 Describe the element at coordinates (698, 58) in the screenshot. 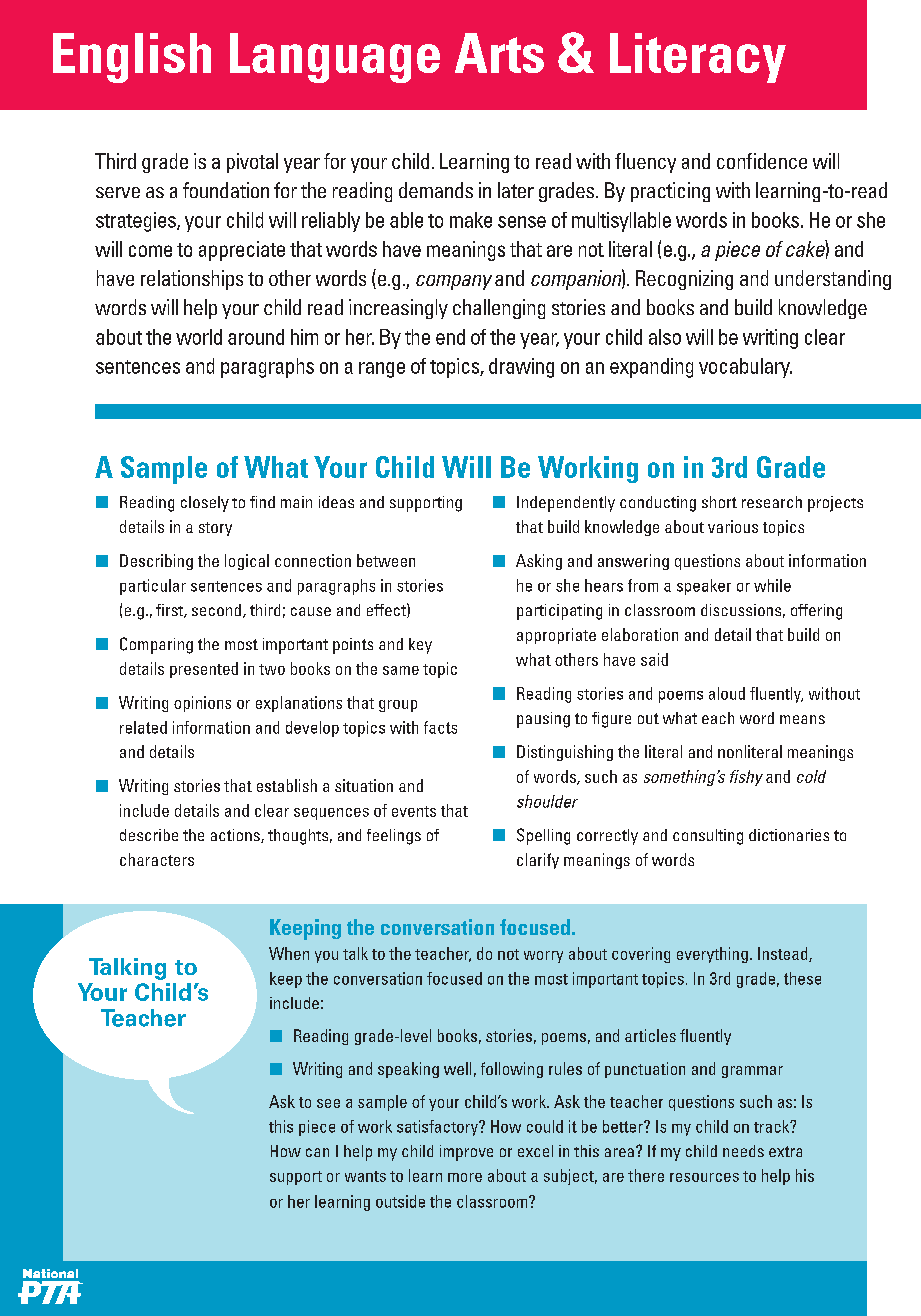

I see `Literacy` at that location.
